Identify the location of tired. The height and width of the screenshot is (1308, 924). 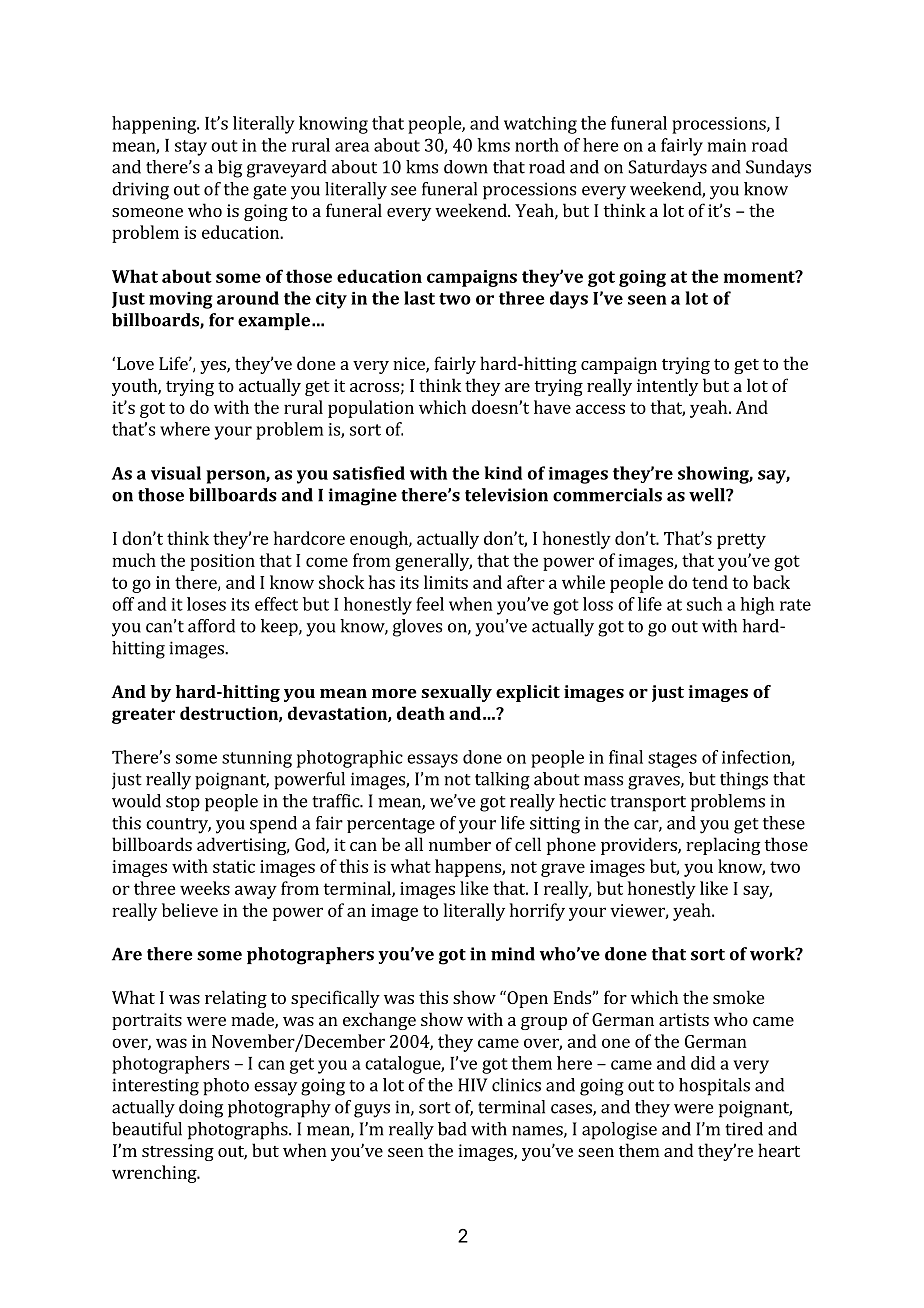
(744, 1129).
